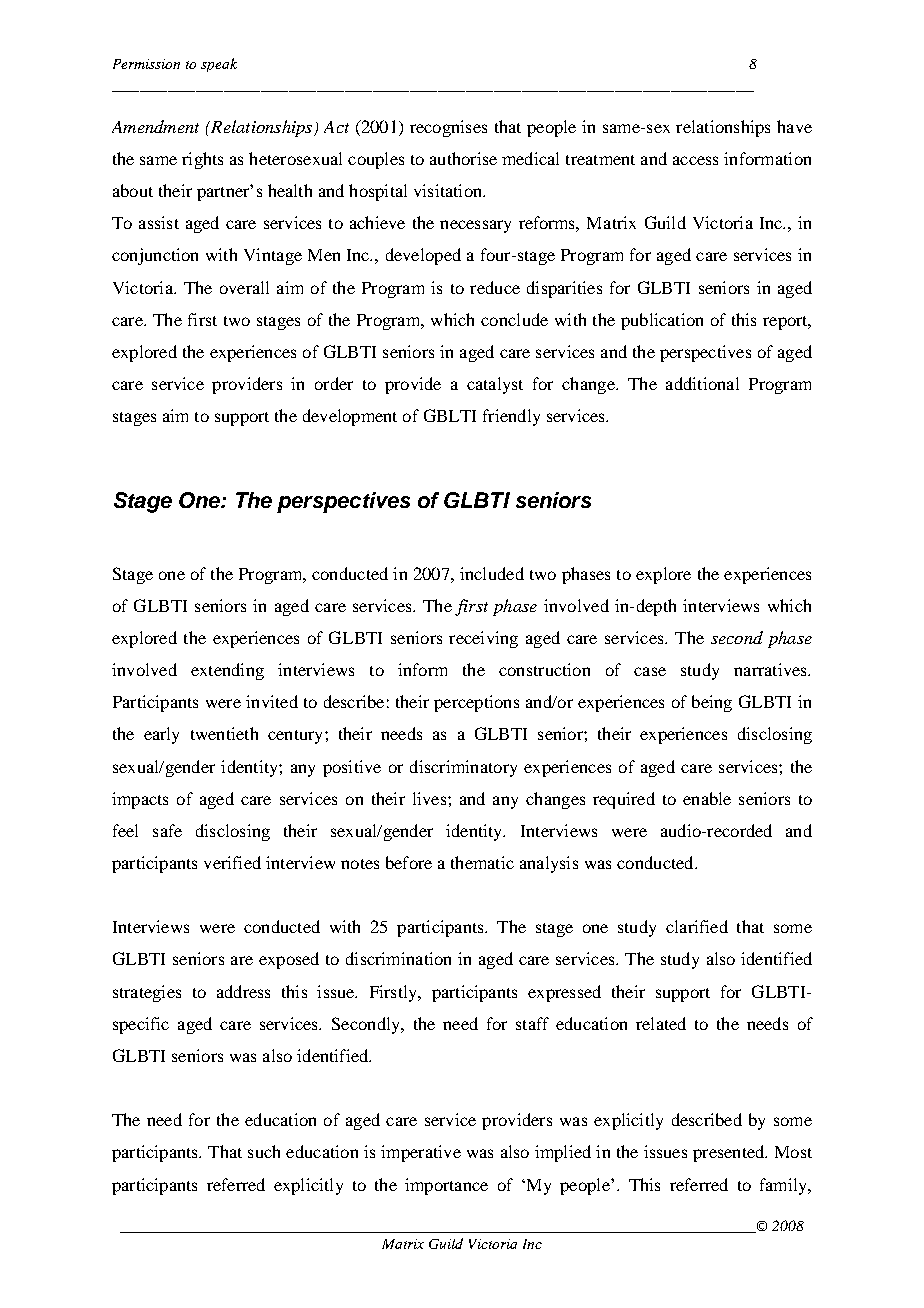 Image resolution: width=924 pixels, height=1308 pixels. I want to click on speak, so click(219, 65).
